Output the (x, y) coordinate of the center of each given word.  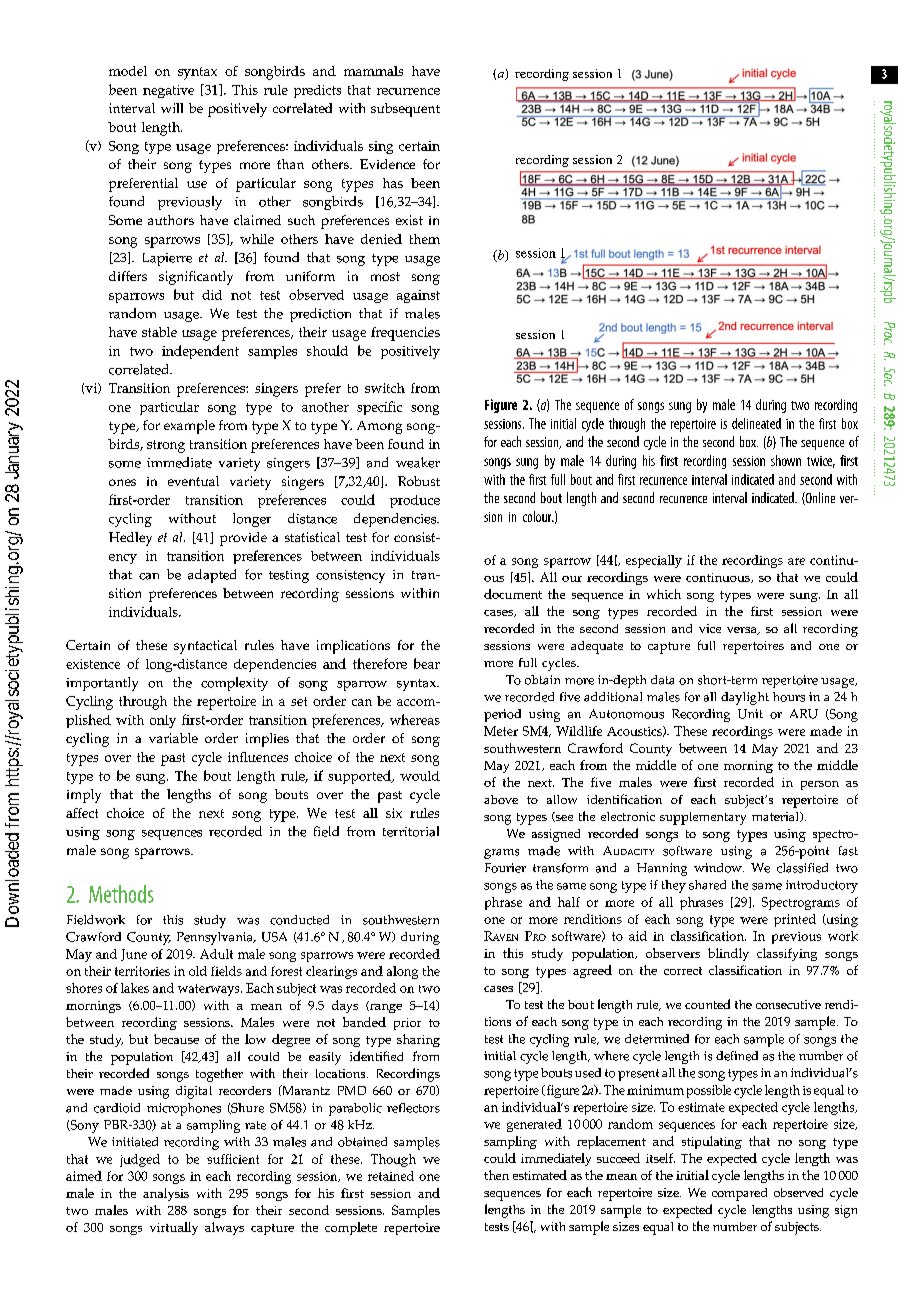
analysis (166, 1194)
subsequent (405, 110)
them (425, 239)
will (172, 108)
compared (739, 1194)
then (496, 1175)
